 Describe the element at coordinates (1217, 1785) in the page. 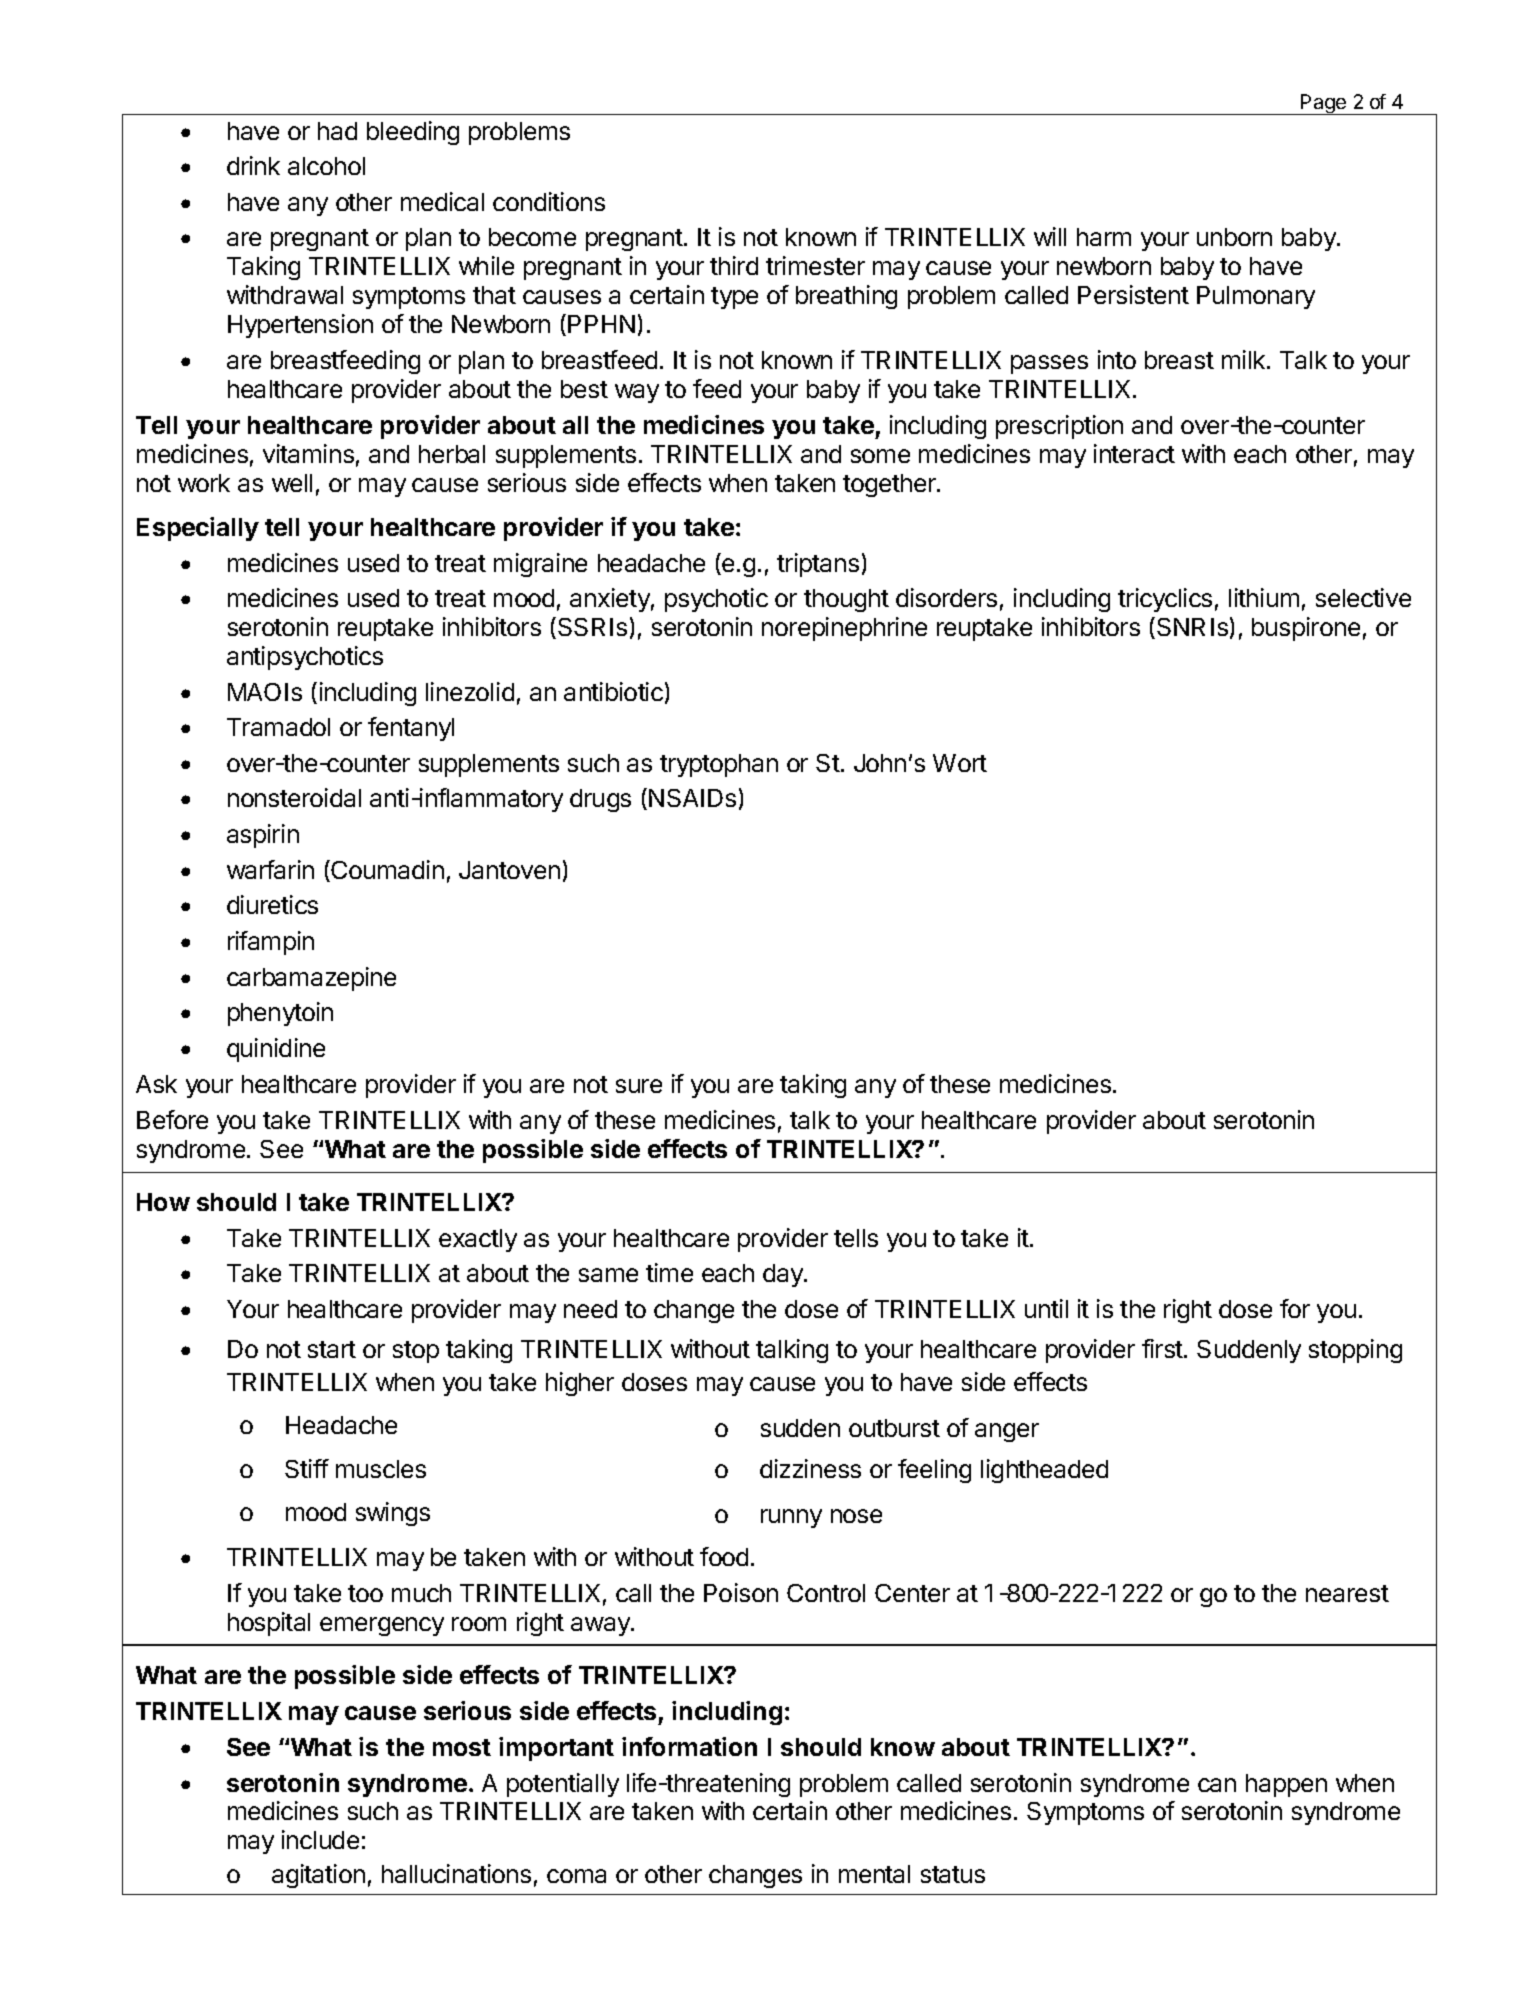

I see `can` at that location.
